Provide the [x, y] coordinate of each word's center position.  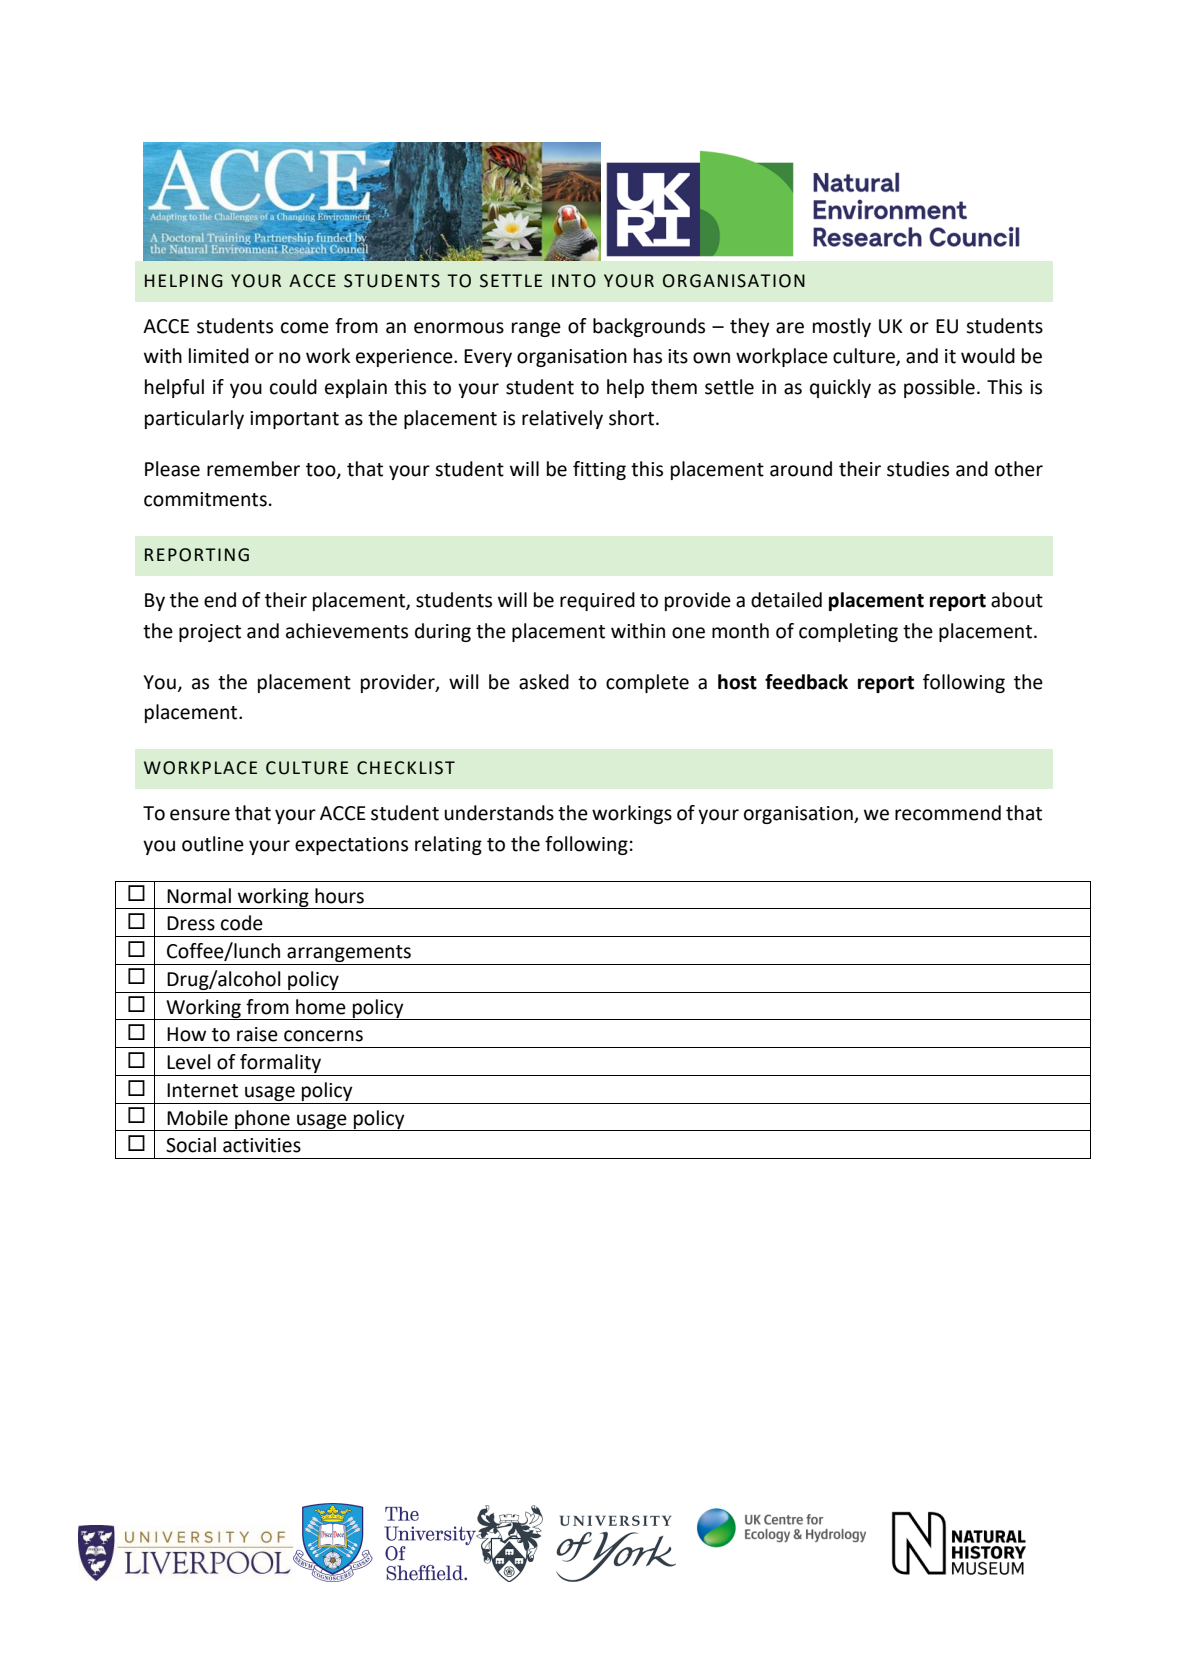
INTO [574, 281]
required [597, 601]
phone [262, 1120]
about [1017, 600]
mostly [842, 327]
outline [213, 844]
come [305, 328]
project [210, 633]
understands [499, 813]
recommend [948, 813]
